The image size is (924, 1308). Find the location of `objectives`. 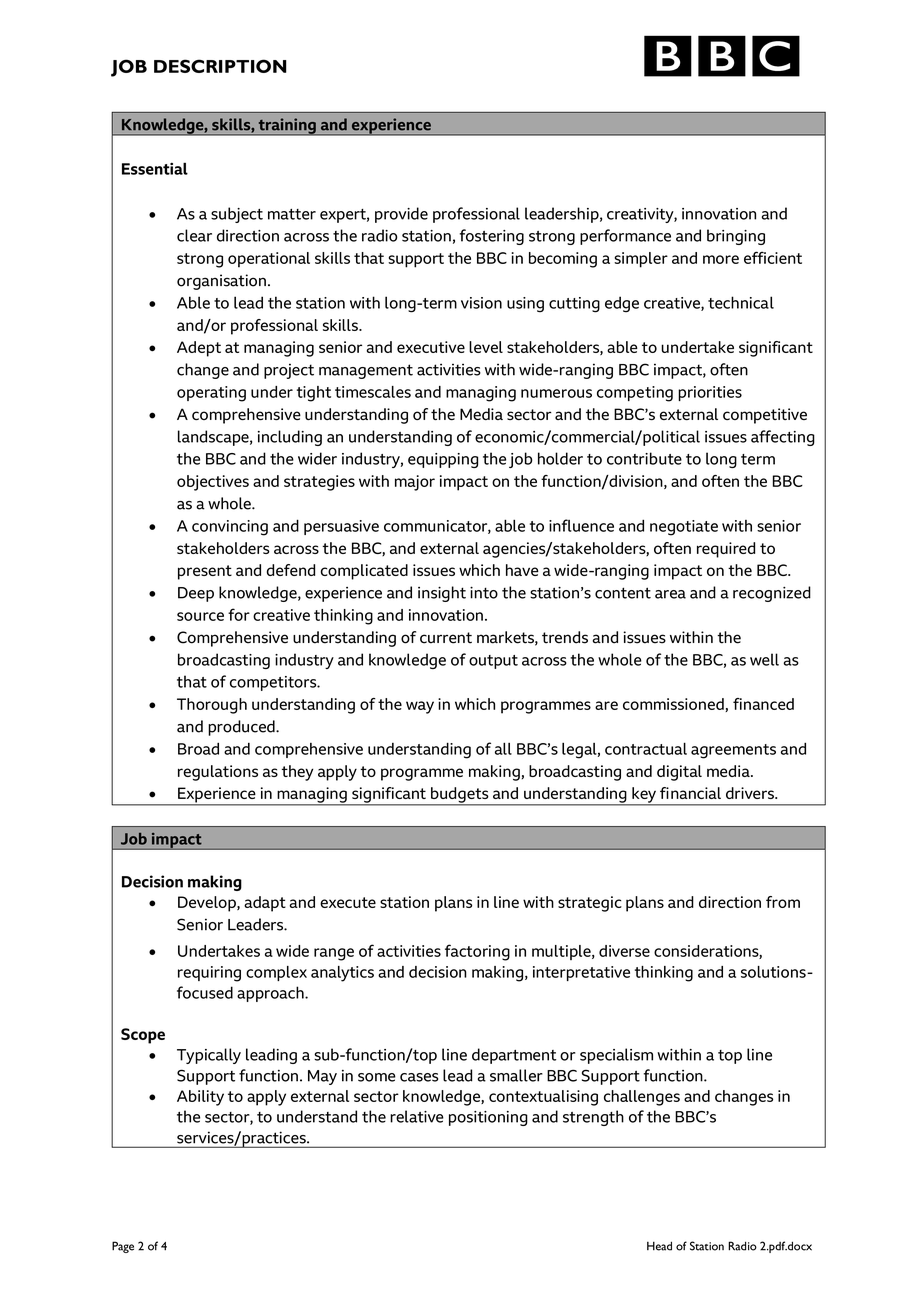

objectives is located at coordinates (213, 483).
